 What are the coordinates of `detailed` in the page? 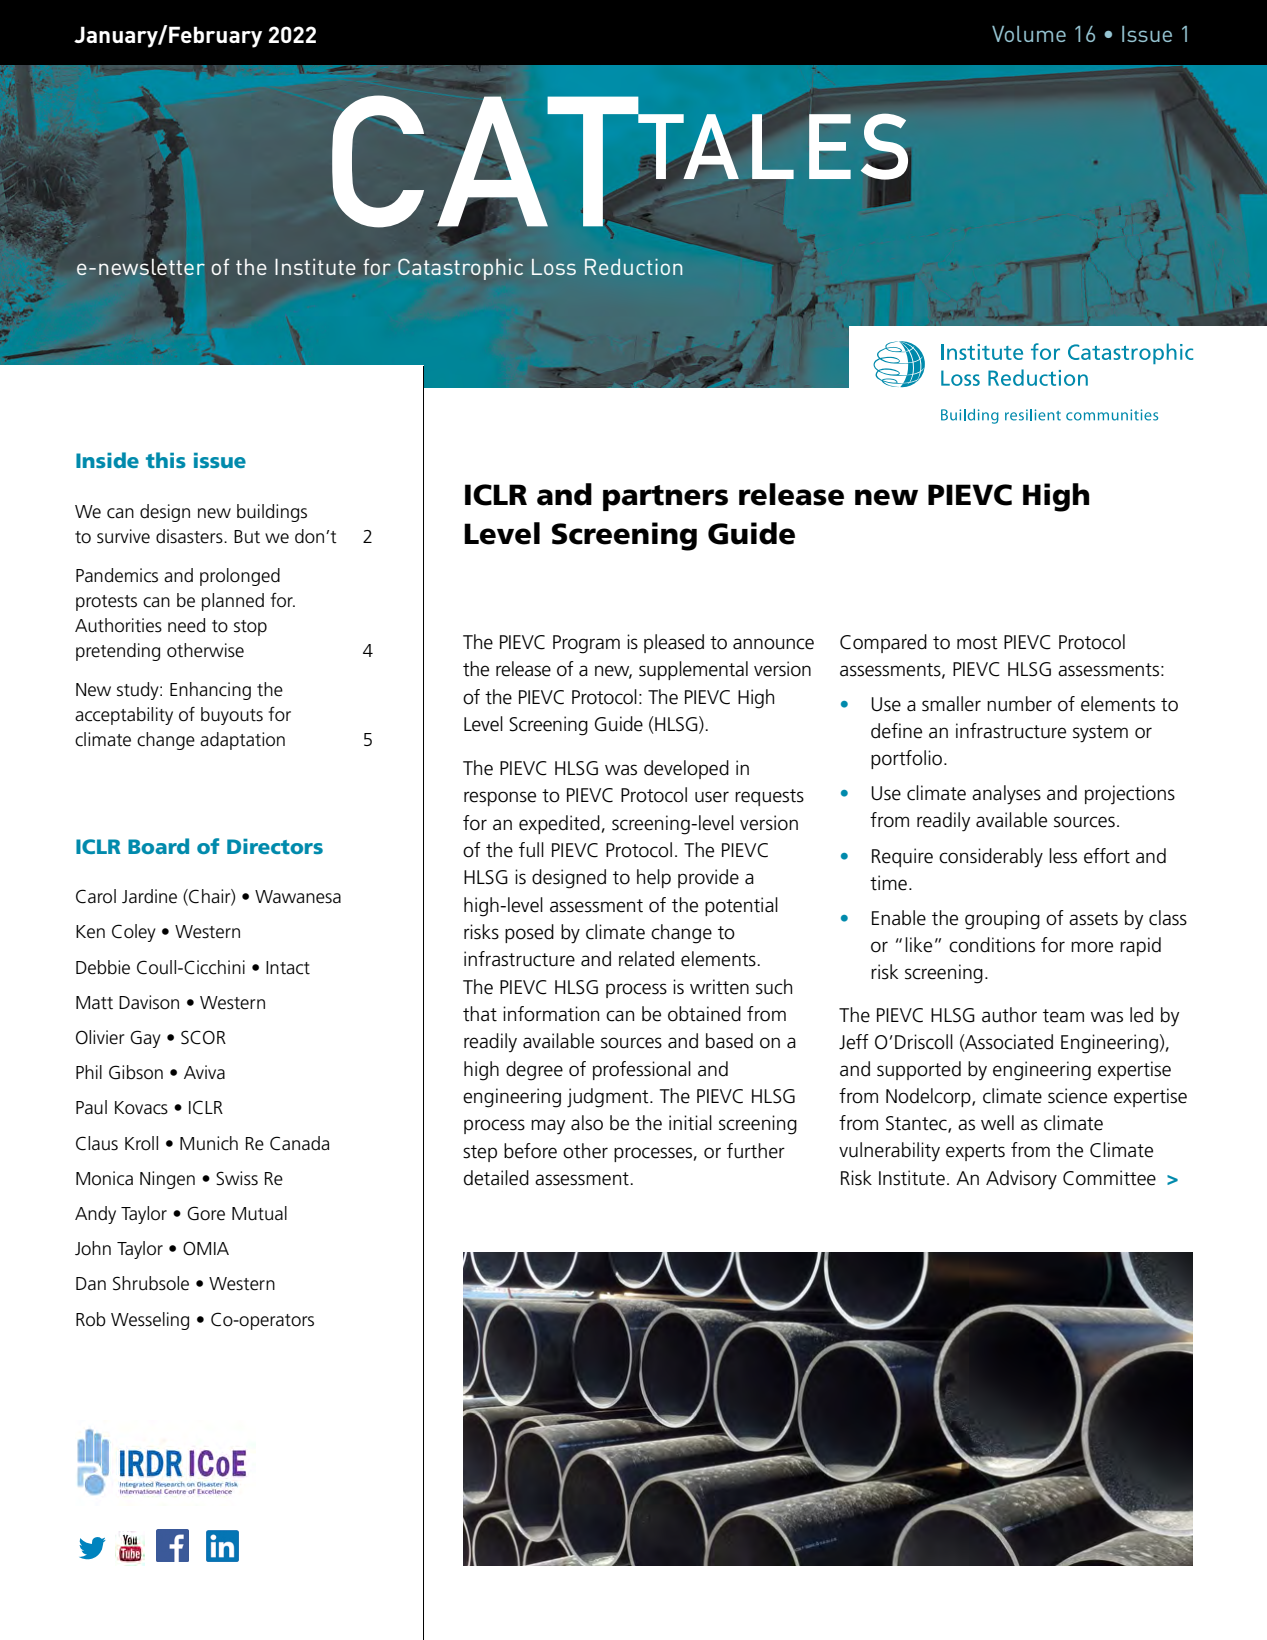 It's located at (496, 1178).
